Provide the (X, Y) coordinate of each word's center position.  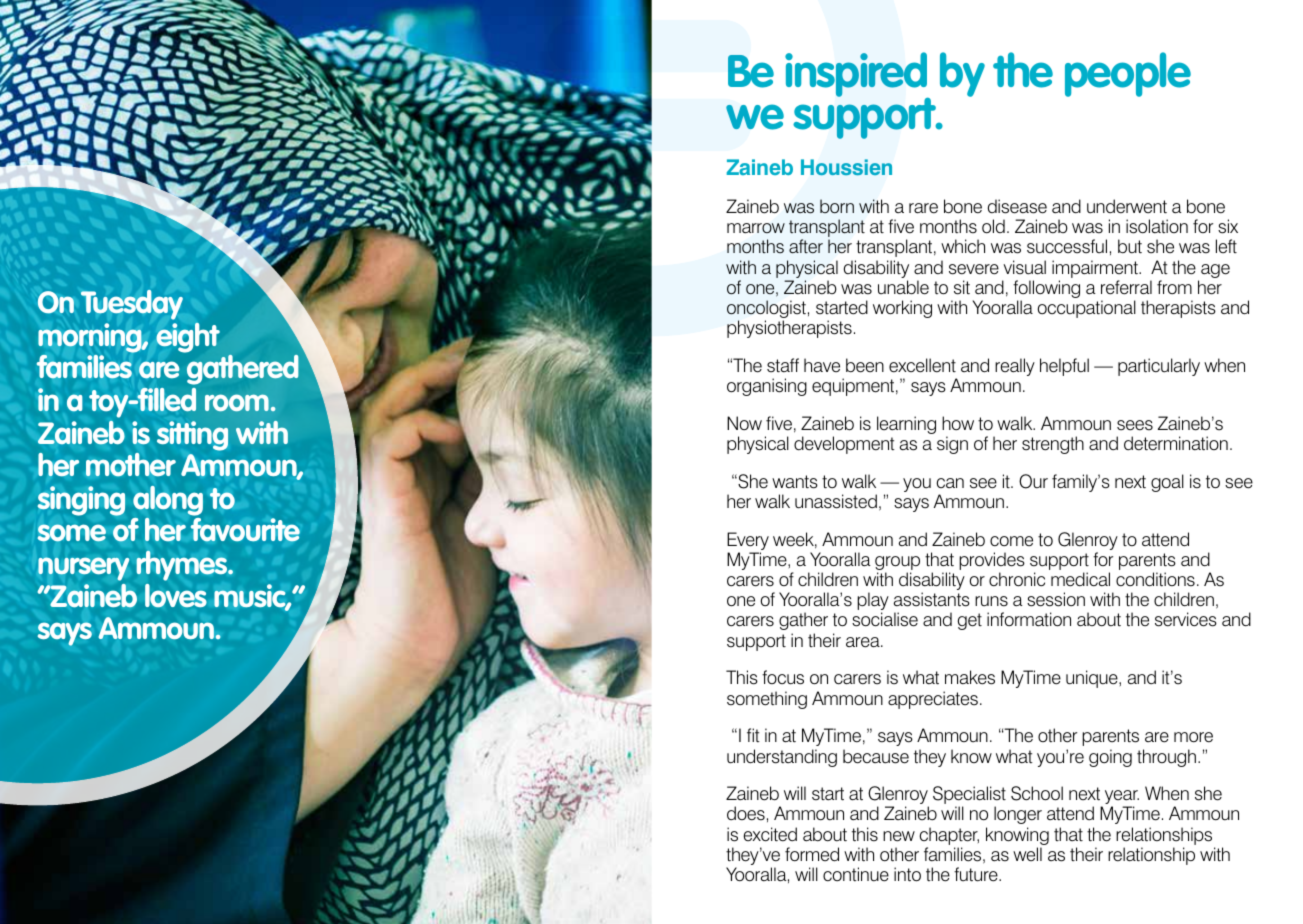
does (746, 813)
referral (1126, 287)
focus (783, 677)
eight (188, 338)
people (1128, 74)
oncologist (766, 310)
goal (1167, 483)
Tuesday (132, 305)
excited (770, 834)
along (168, 501)
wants (795, 482)
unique (1093, 679)
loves (176, 596)
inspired (857, 76)
